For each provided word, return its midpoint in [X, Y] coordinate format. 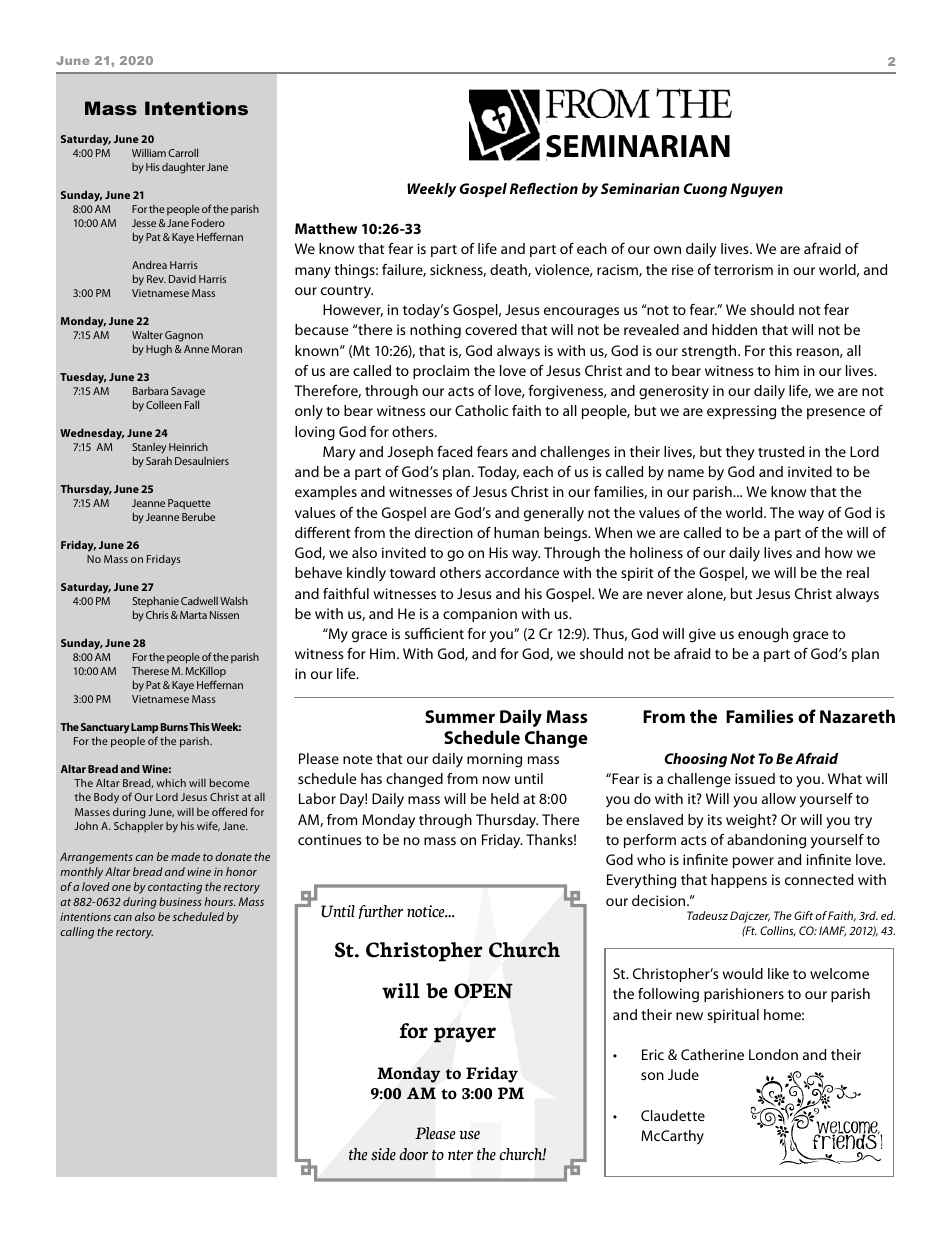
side [383, 1154]
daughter [183, 168]
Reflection [544, 188]
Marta [193, 615]
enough [763, 635]
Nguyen [756, 190]
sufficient [434, 633]
